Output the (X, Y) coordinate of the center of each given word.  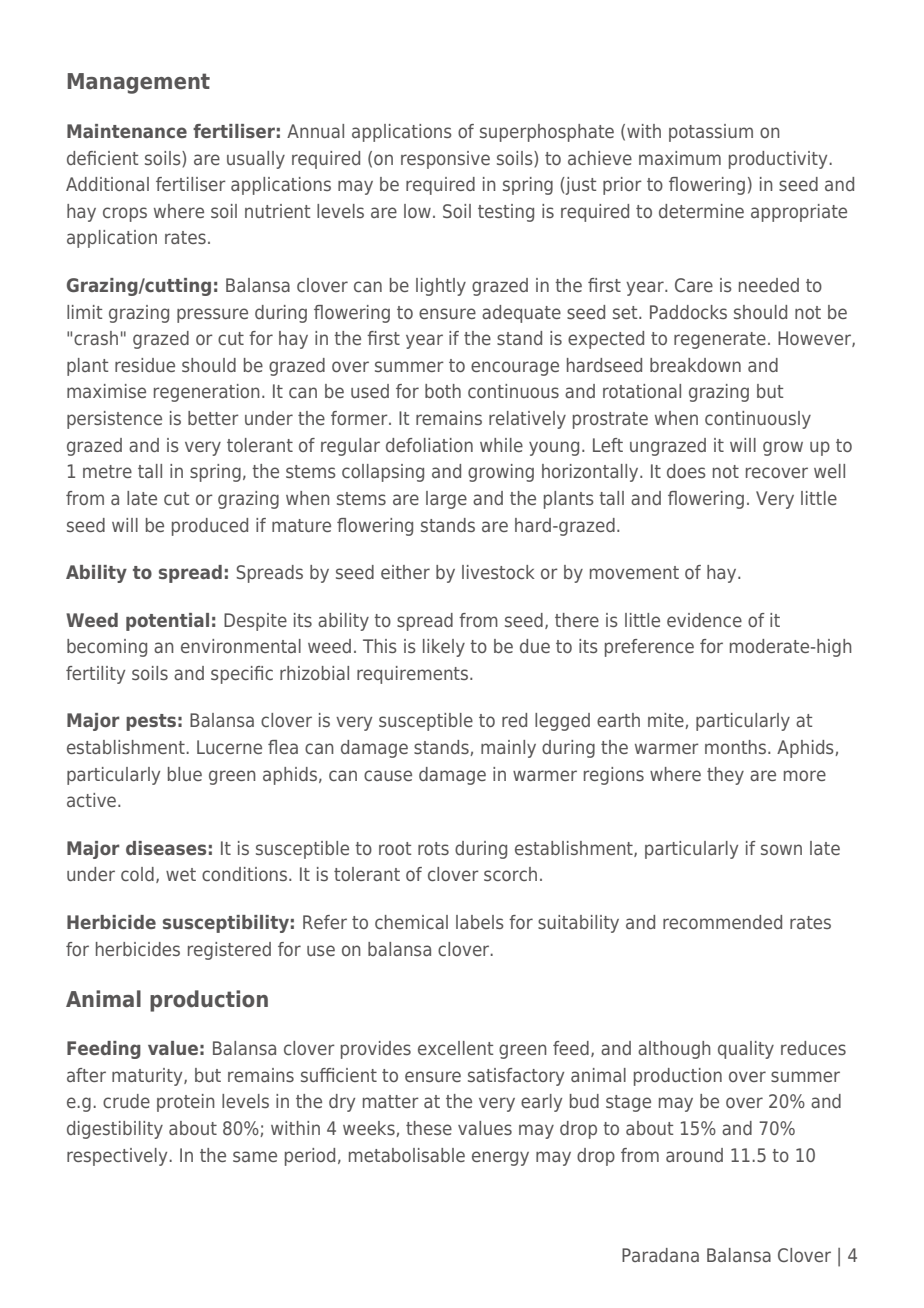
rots (433, 848)
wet (181, 874)
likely (444, 648)
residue (145, 365)
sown (781, 849)
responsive (445, 160)
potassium (711, 133)
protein (186, 1103)
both (443, 391)
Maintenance (127, 131)
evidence (704, 620)
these (429, 1128)
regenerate (720, 340)
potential (167, 622)
